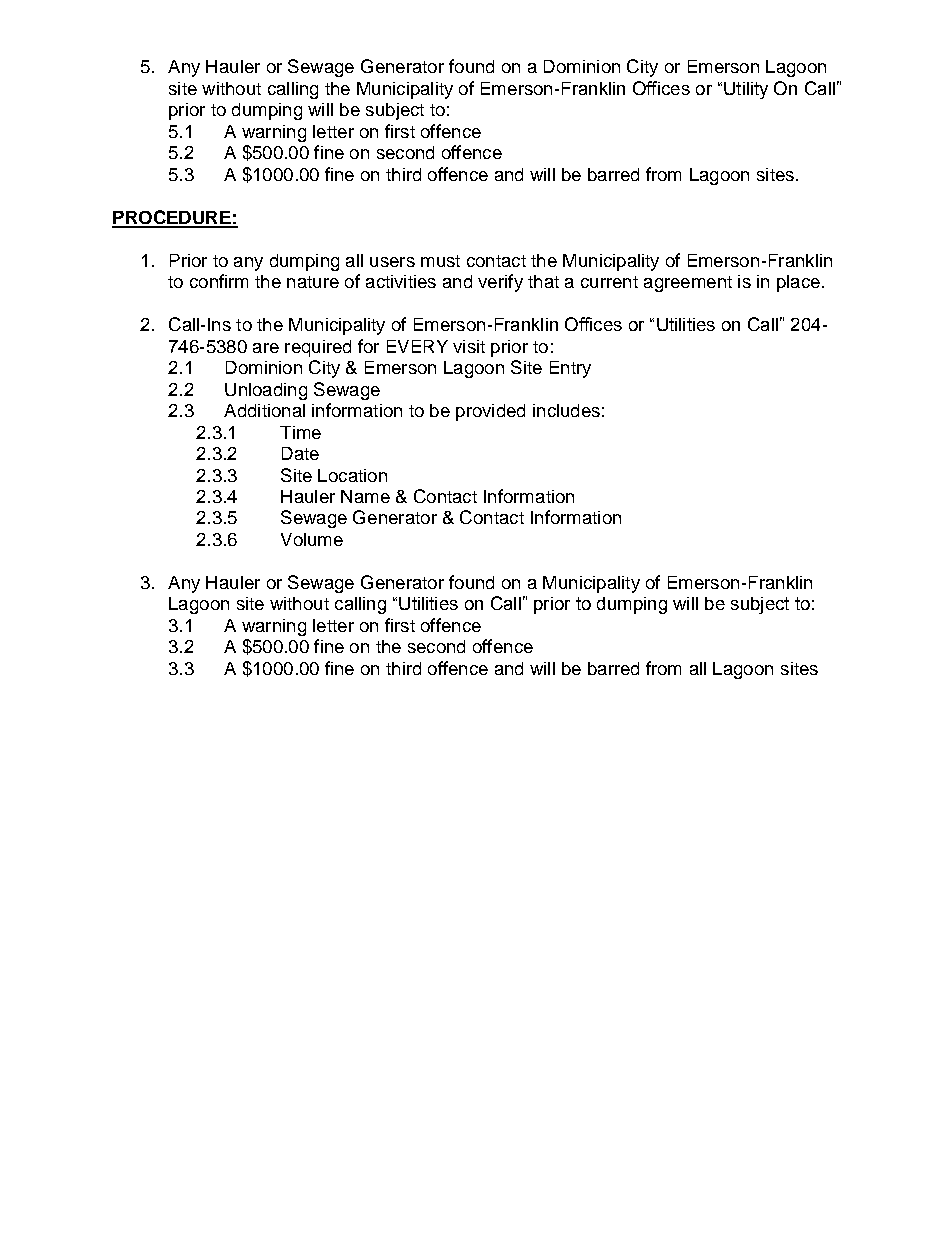 Image resolution: width=952 pixels, height=1233 pixels. Describe the element at coordinates (312, 539) in the screenshot. I see `Volume` at that location.
